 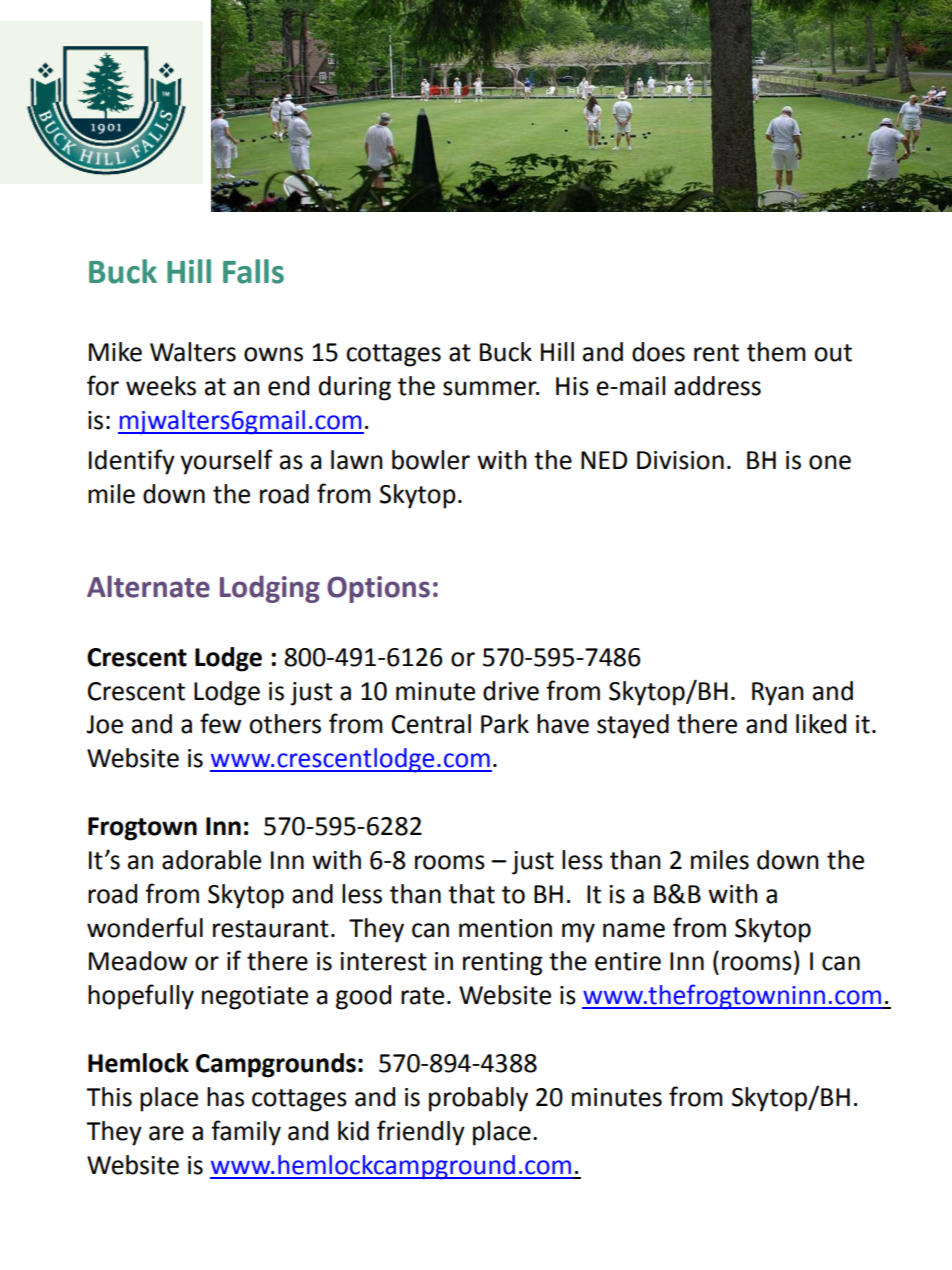 What do you see at coordinates (225, 1097) in the screenshot?
I see `has` at bounding box center [225, 1097].
